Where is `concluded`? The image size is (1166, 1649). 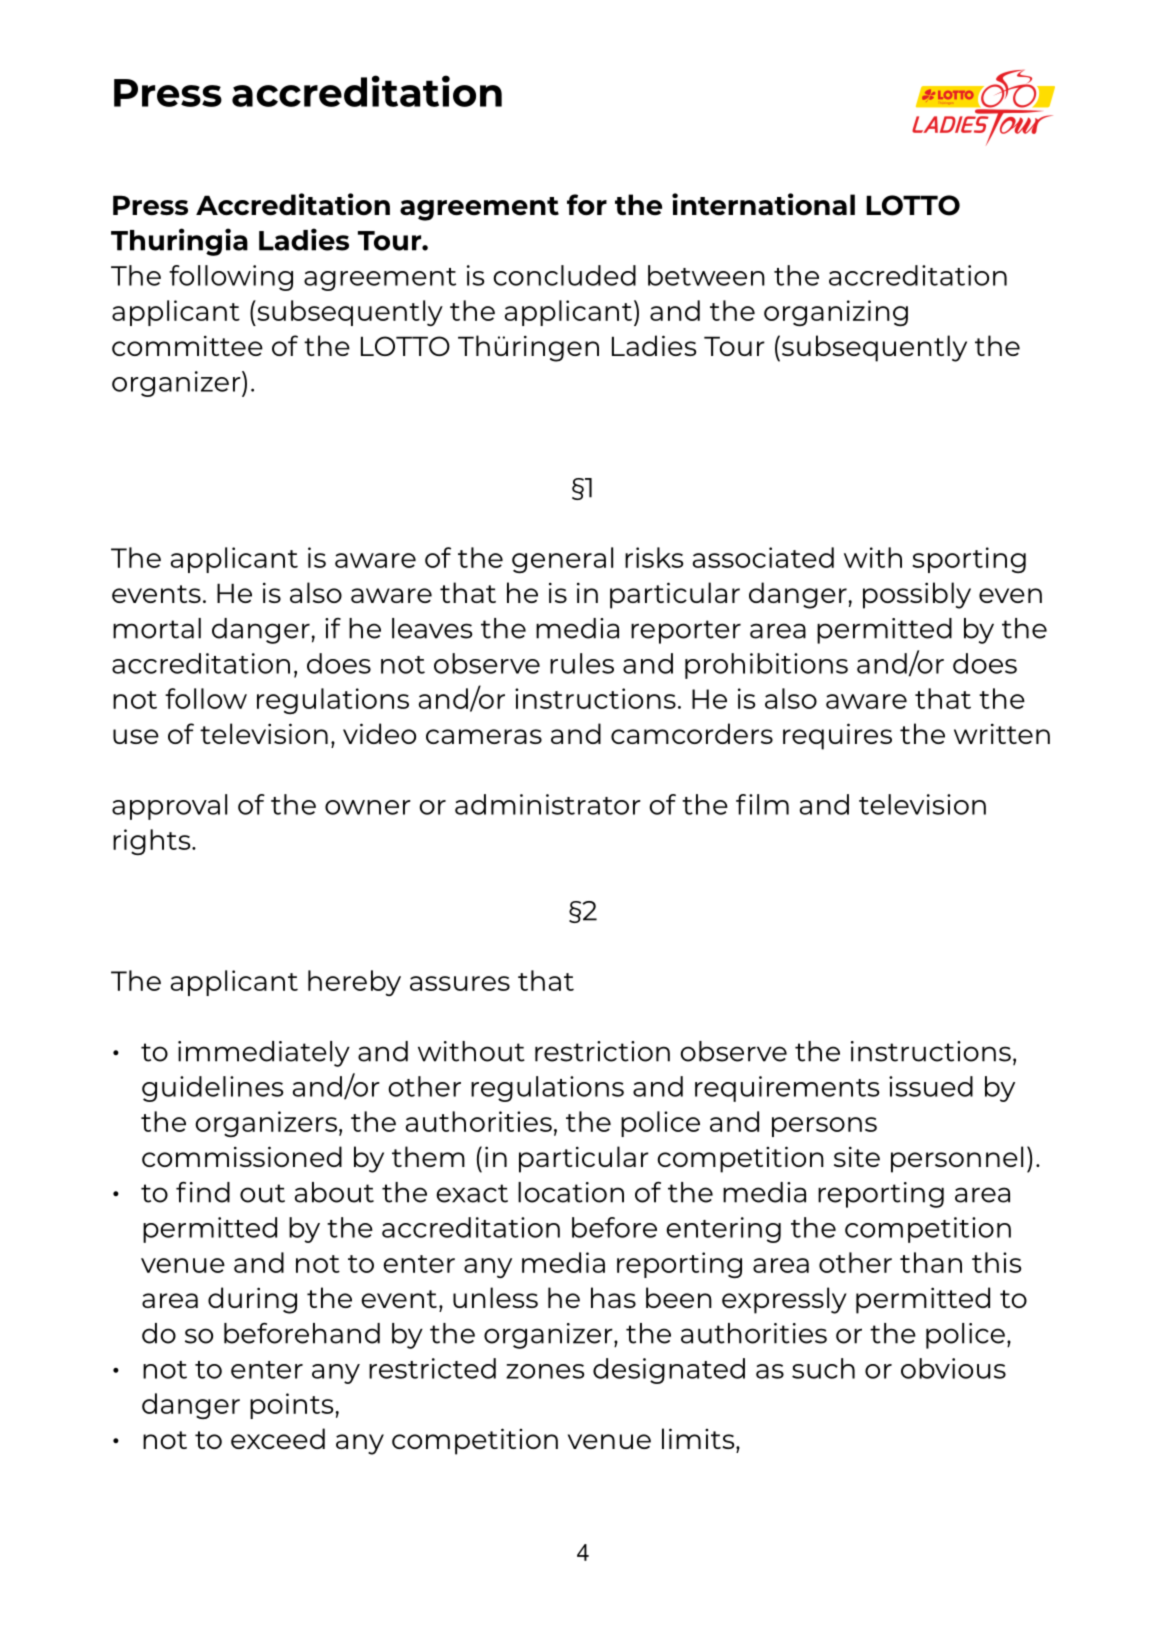
concluded is located at coordinates (564, 275).
